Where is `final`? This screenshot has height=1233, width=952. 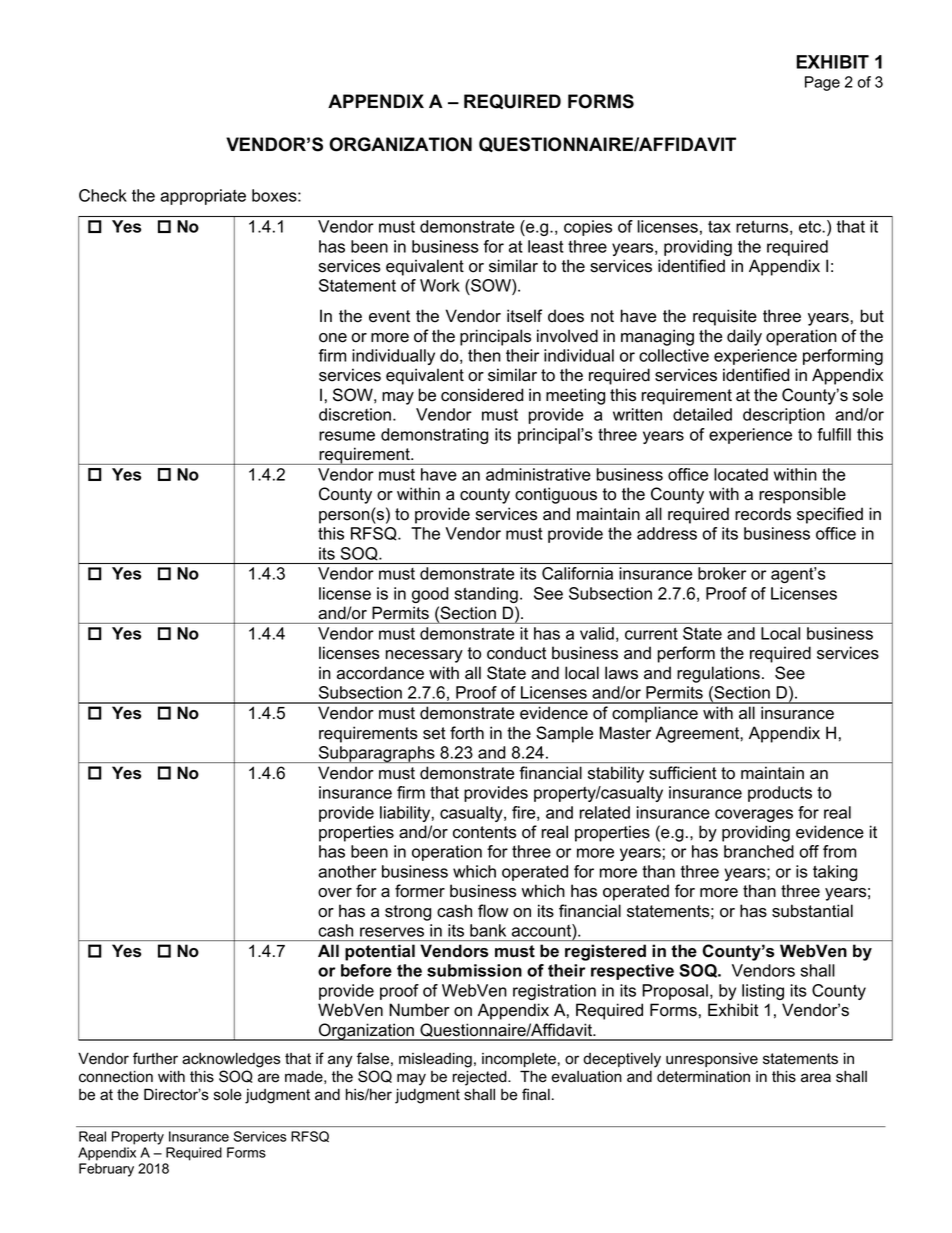
final is located at coordinates (536, 1094).
